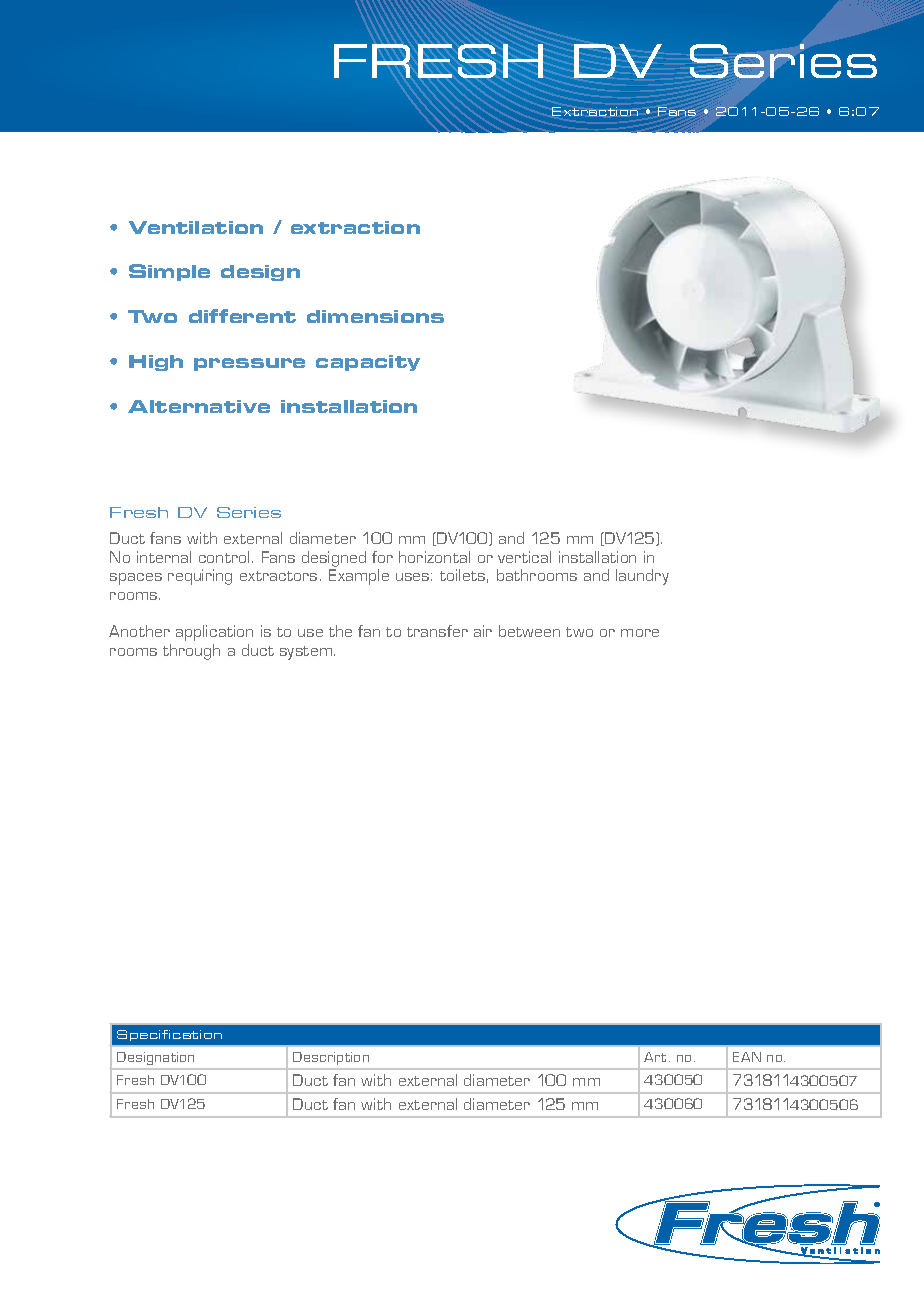  What do you see at coordinates (368, 363) in the page?
I see `capacity` at bounding box center [368, 363].
